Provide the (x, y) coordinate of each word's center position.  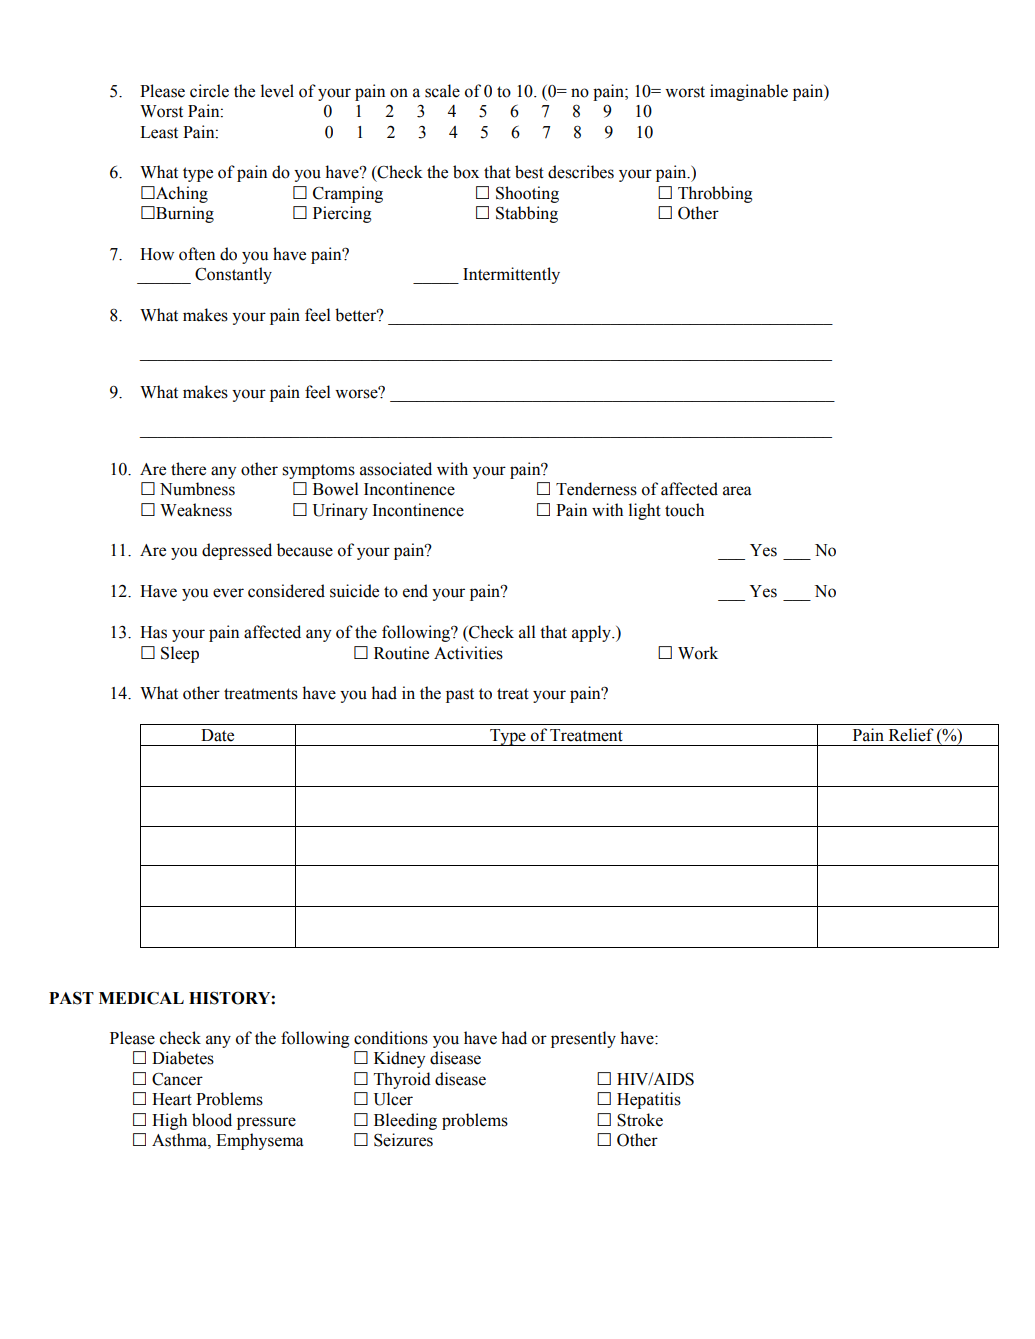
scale (442, 91)
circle (209, 91)
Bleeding (405, 1121)
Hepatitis (649, 1100)
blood (212, 1120)
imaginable (749, 92)
